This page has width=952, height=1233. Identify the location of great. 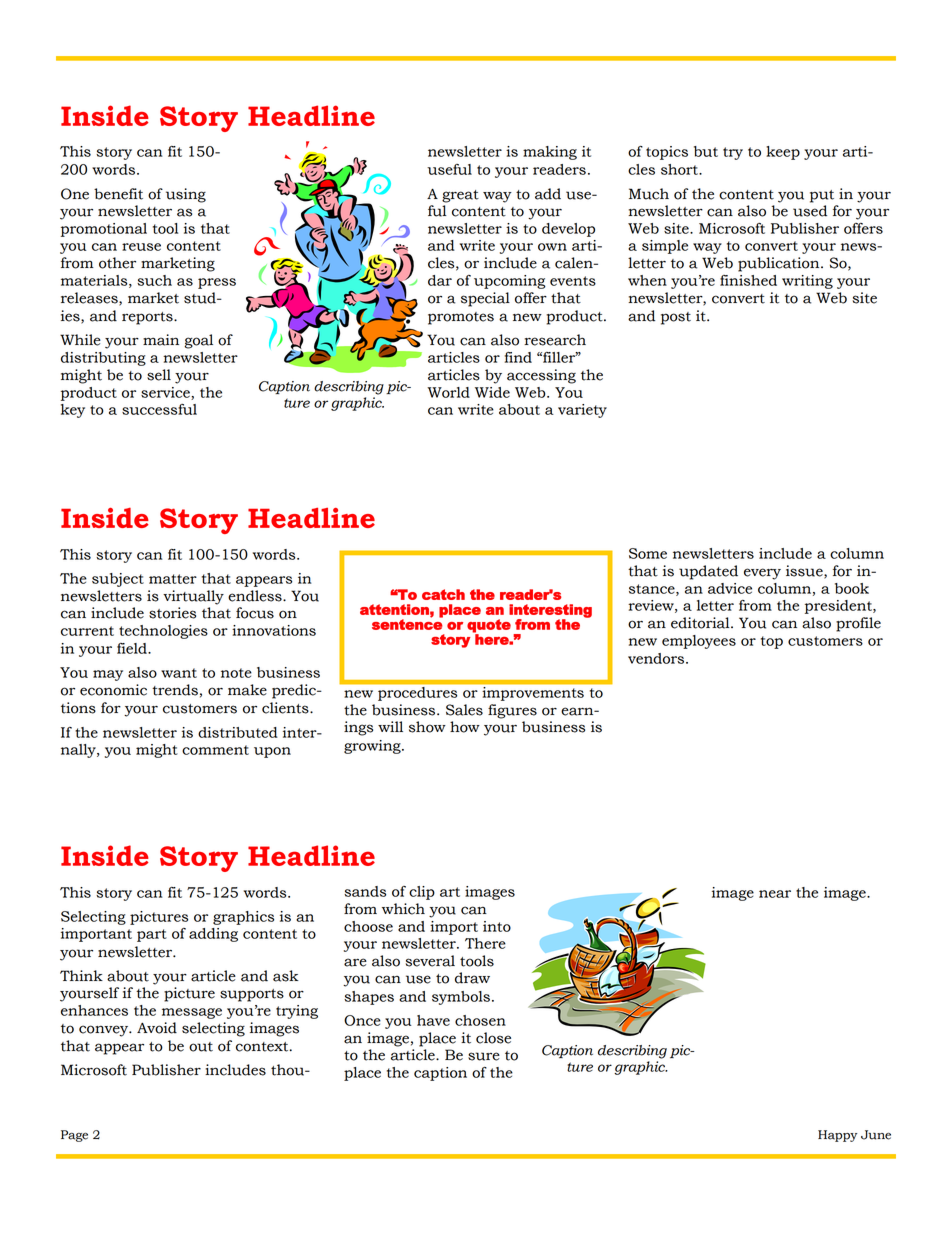
(460, 196).
